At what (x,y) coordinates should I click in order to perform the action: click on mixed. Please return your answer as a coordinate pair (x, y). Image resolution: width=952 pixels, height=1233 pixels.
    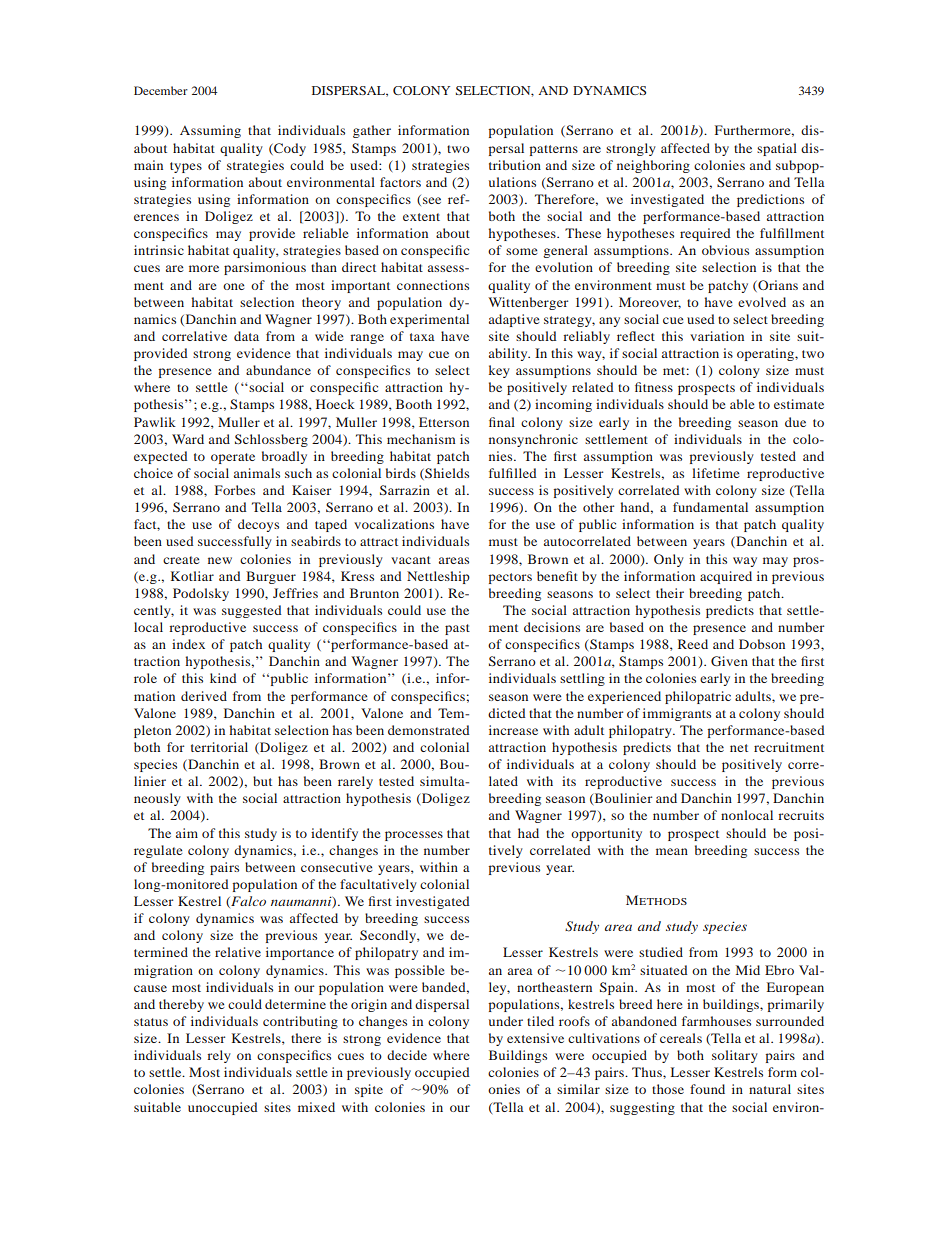
    Looking at the image, I should click on (316, 1107).
